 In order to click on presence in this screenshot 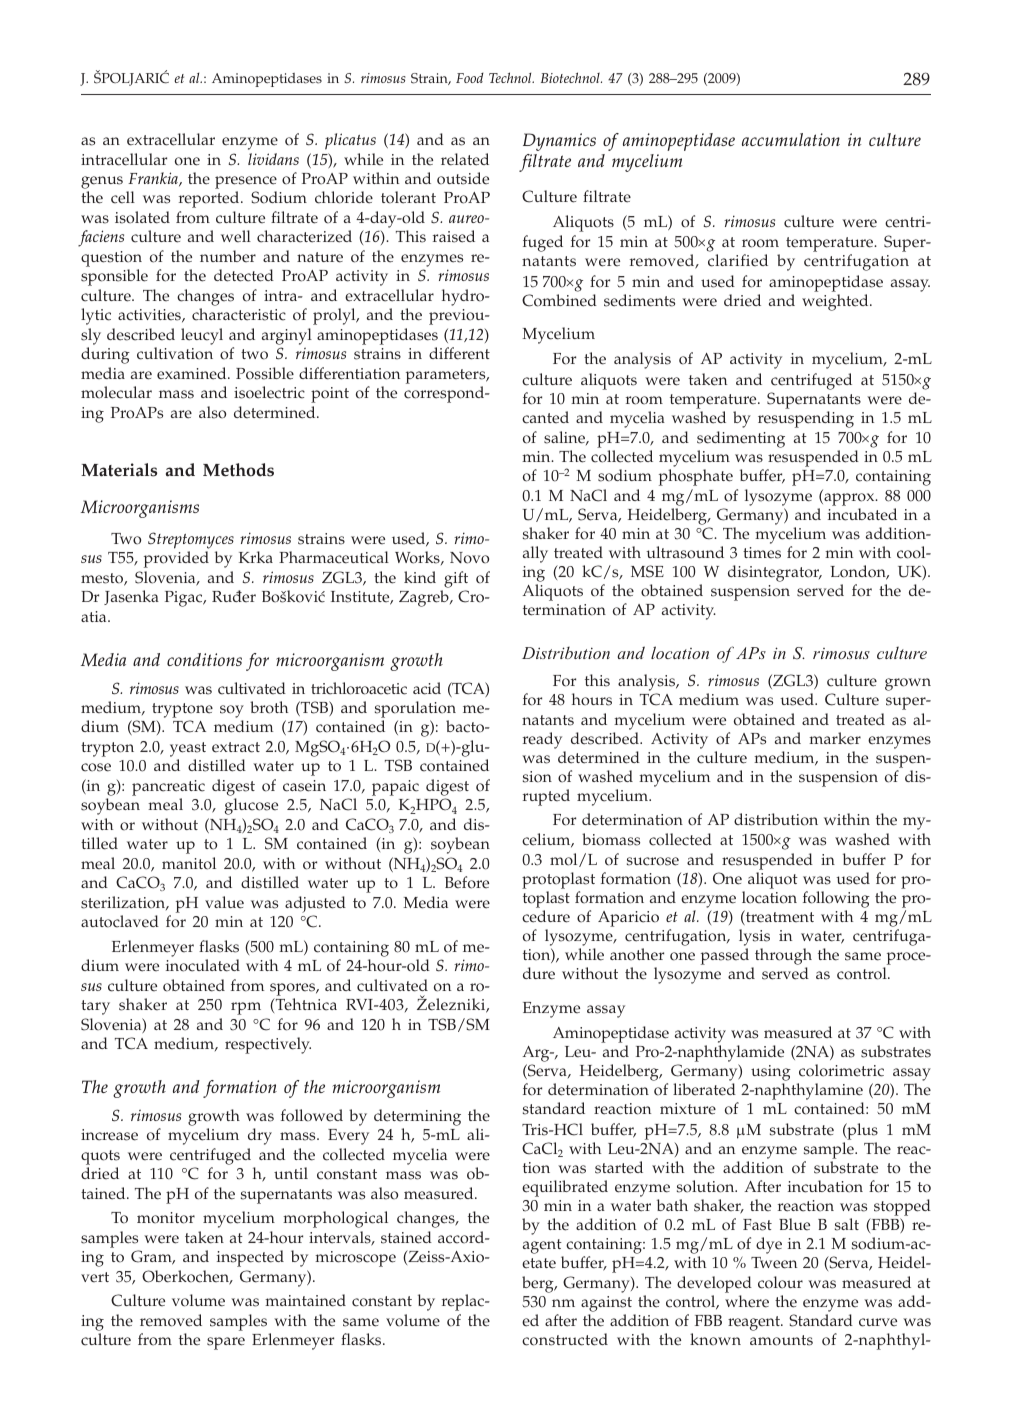, I will do `click(246, 182)`.
